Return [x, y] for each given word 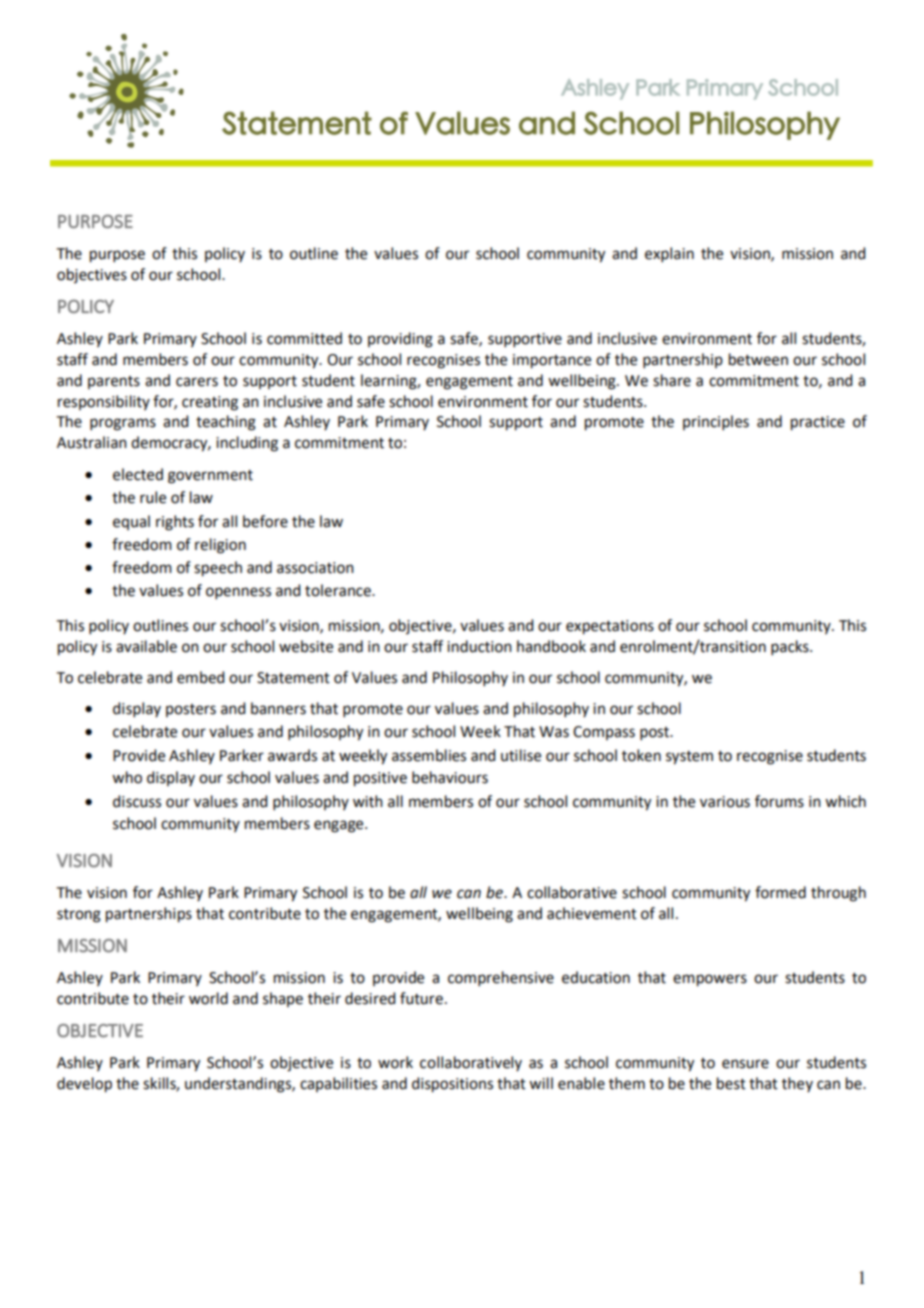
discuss [137, 801]
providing [400, 340]
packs [791, 647]
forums [779, 801]
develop [84, 1085]
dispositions [452, 1085]
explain [669, 254]
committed [304, 338]
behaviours [450, 777]
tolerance [339, 590]
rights [175, 523]
